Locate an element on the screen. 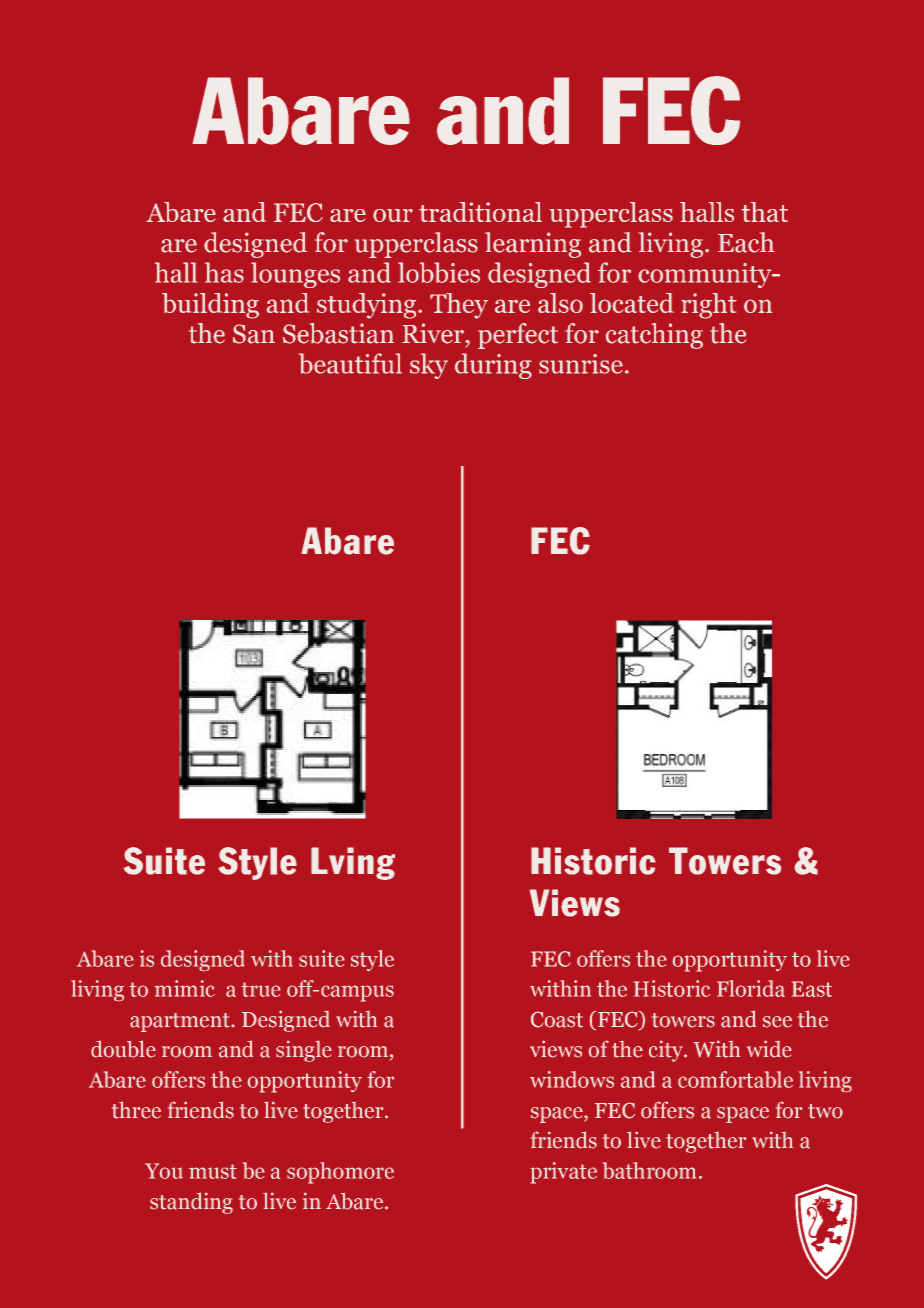 Image resolution: width=924 pixels, height=1308 pixels. windows is located at coordinates (572, 1079).
